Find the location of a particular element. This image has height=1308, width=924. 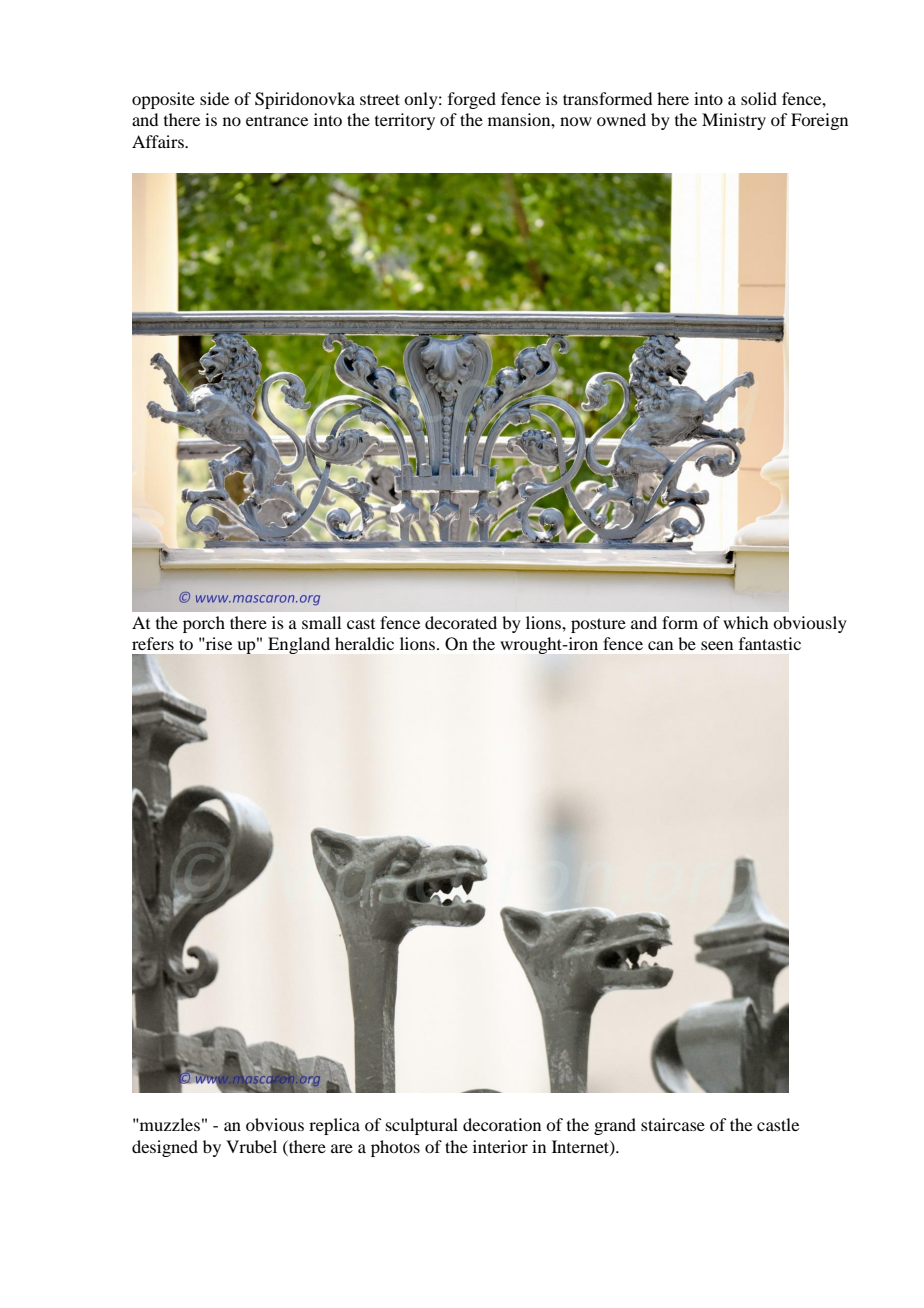

staircase is located at coordinates (673, 1124).
